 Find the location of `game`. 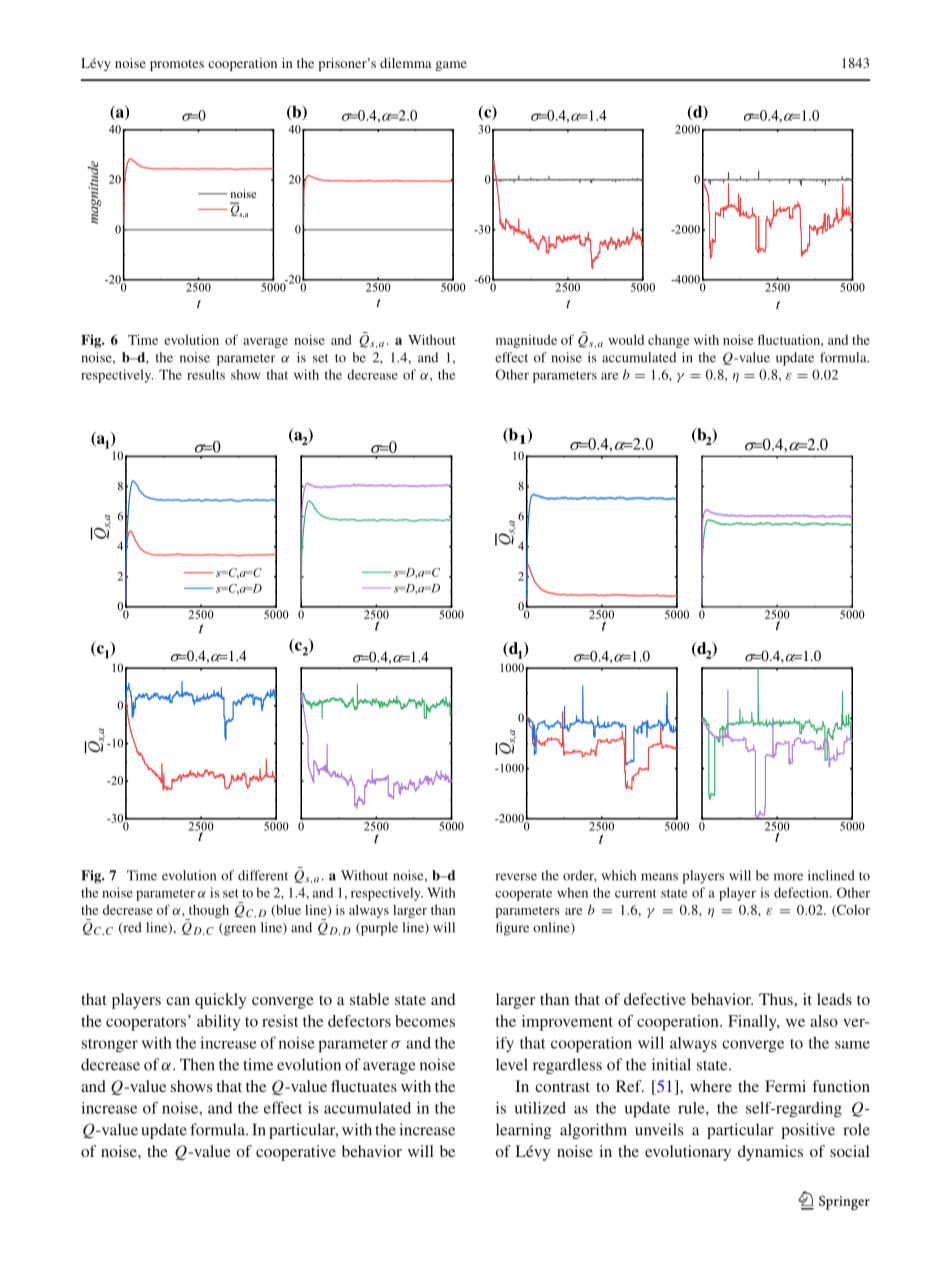

game is located at coordinates (451, 66).
